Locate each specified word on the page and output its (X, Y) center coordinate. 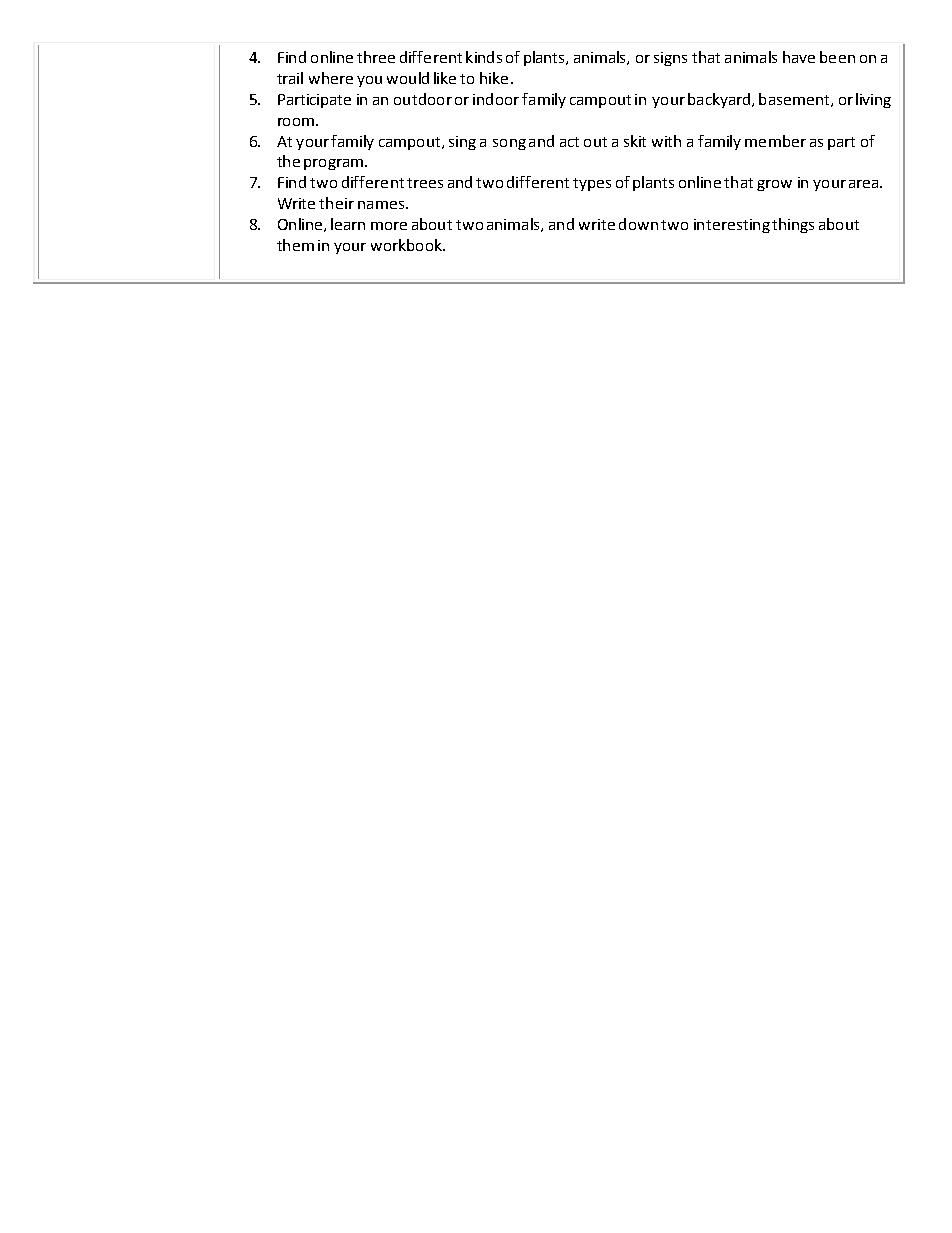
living (873, 100)
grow (774, 185)
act (569, 142)
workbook (407, 245)
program (333, 164)
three (376, 57)
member (775, 141)
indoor (496, 99)
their (336, 203)
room (296, 122)
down (638, 224)
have (799, 57)
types (592, 184)
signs (670, 59)
